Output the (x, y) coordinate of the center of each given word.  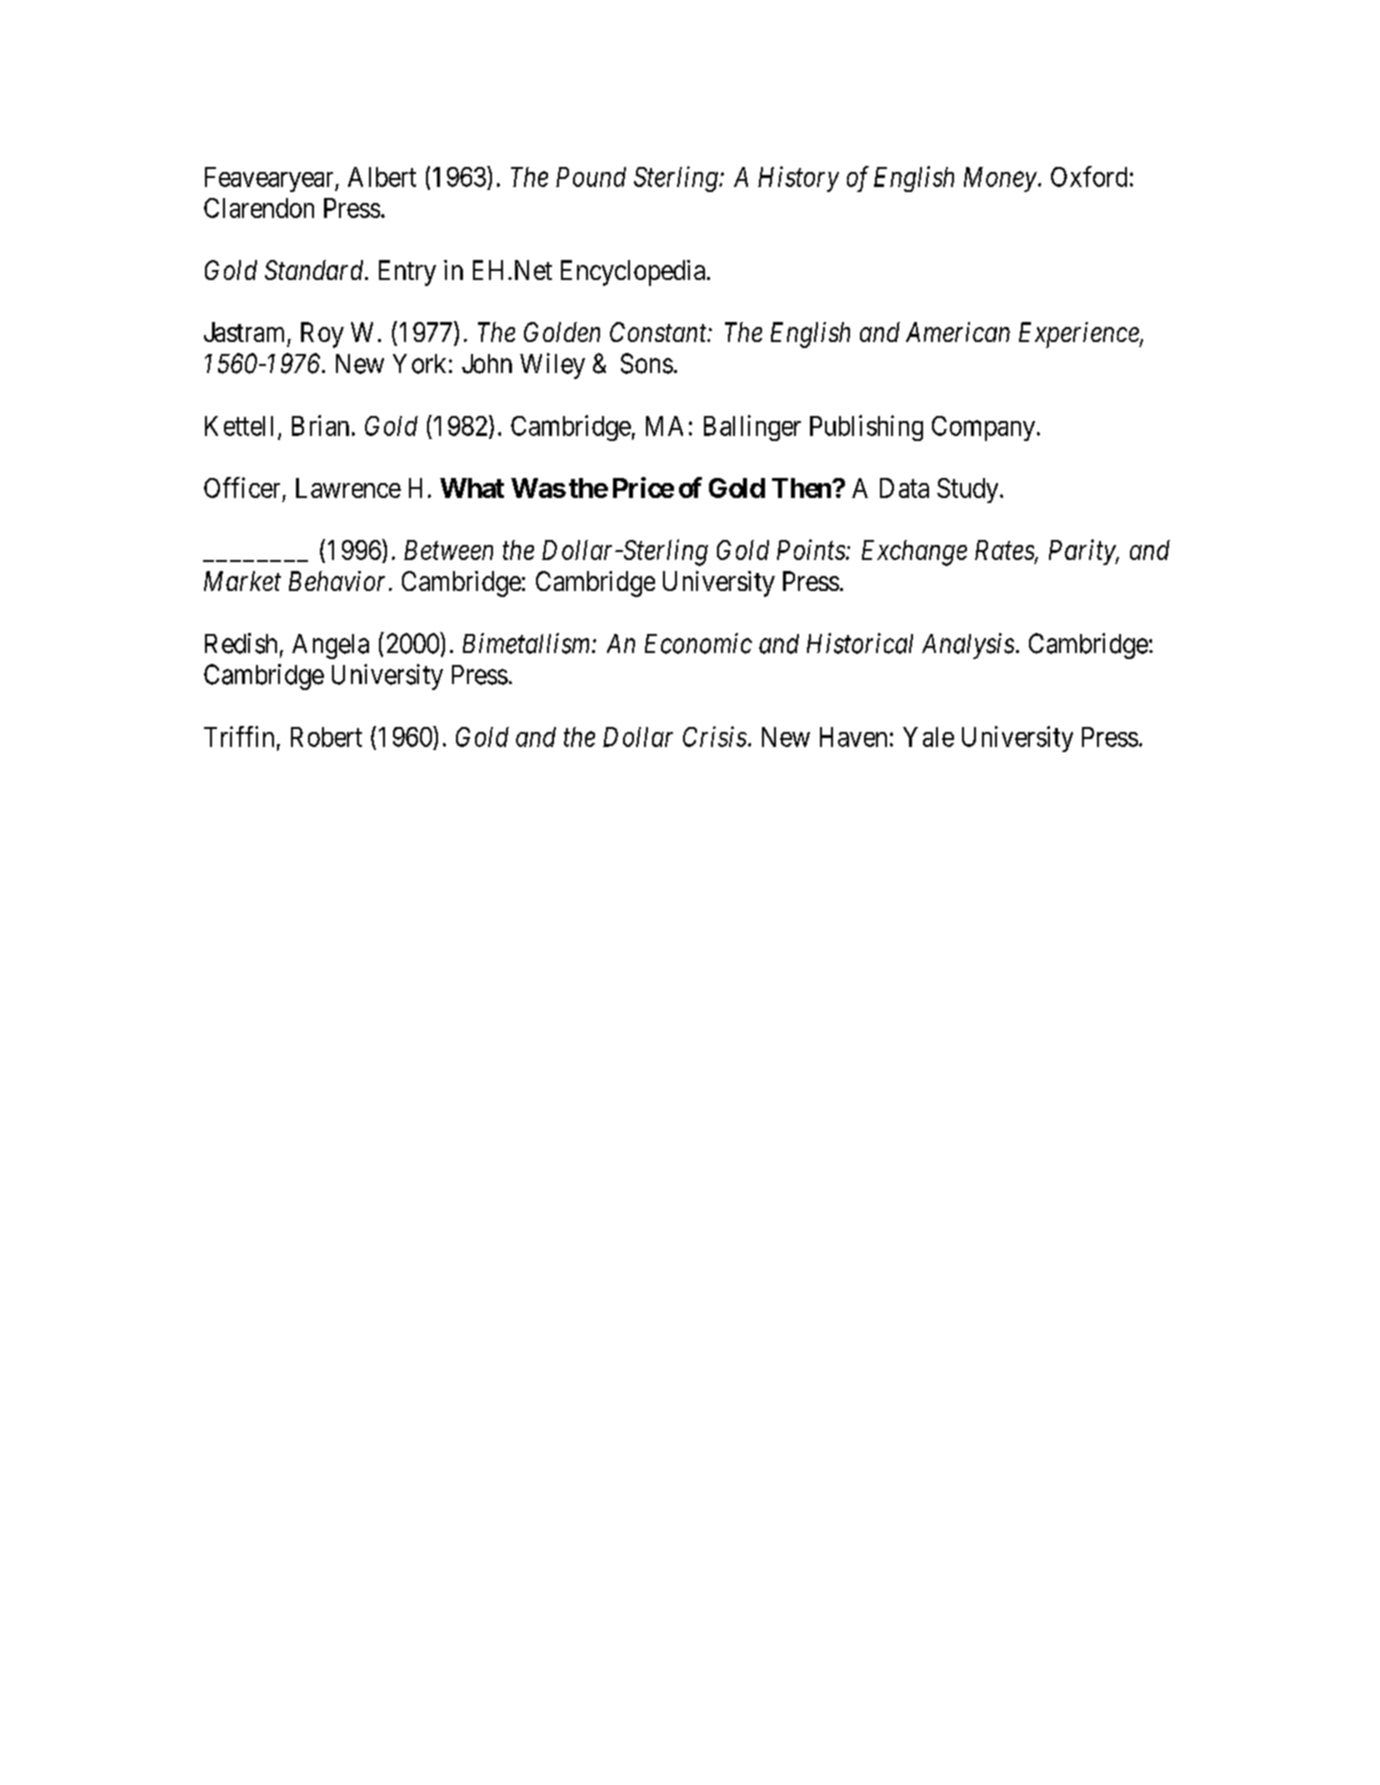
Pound (591, 177)
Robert (326, 737)
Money (1000, 179)
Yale (928, 737)
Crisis (715, 736)
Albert (382, 177)
